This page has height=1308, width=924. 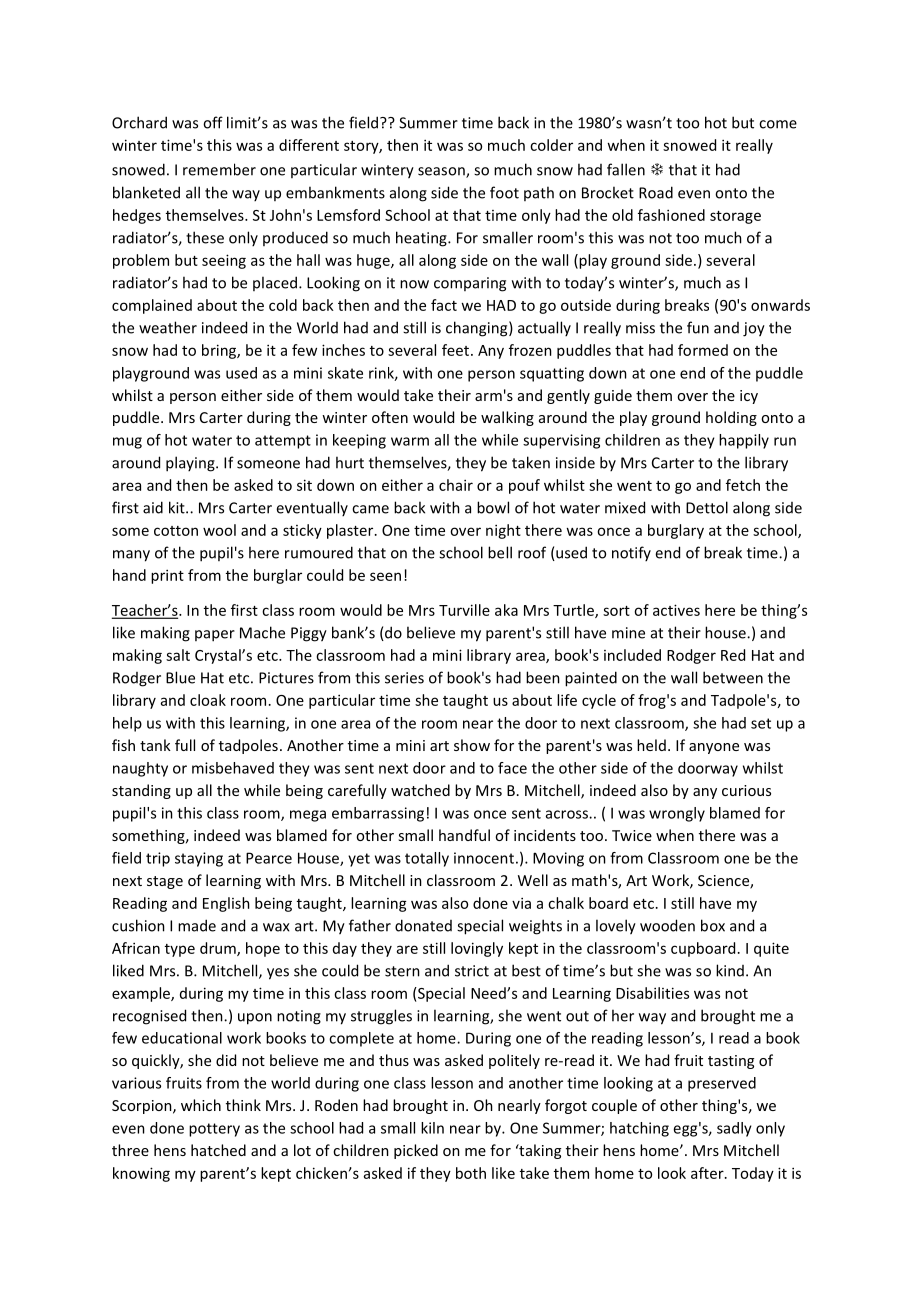 I want to click on remember, so click(x=219, y=169).
